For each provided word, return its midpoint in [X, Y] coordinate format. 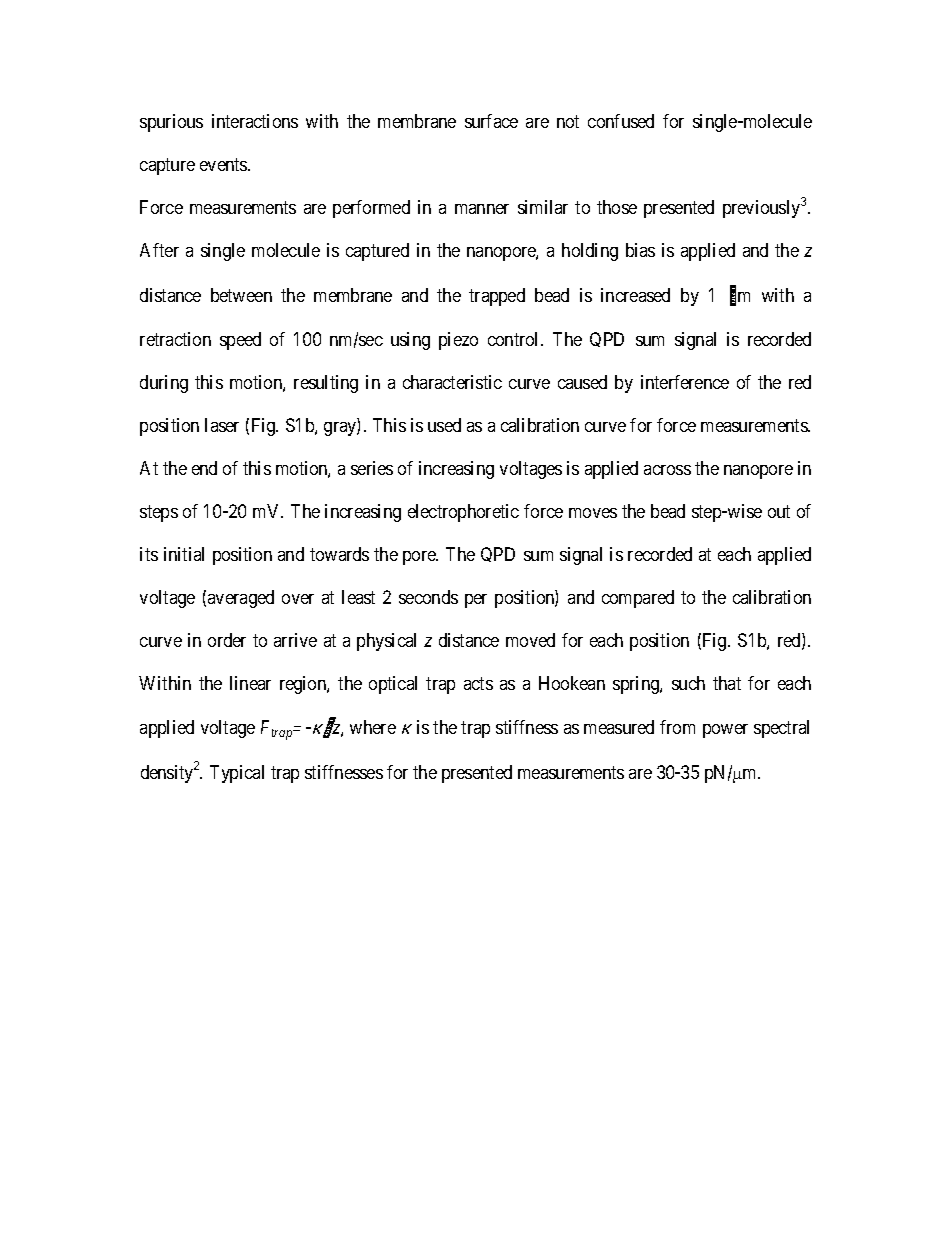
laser [222, 425]
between [241, 295]
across [667, 470]
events [224, 165]
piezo [458, 341]
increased [635, 295]
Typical [237, 774]
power [725, 731]
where [373, 727]
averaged [241, 599]
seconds [428, 597]
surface [491, 121]
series [372, 468]
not [568, 122]
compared [638, 599]
